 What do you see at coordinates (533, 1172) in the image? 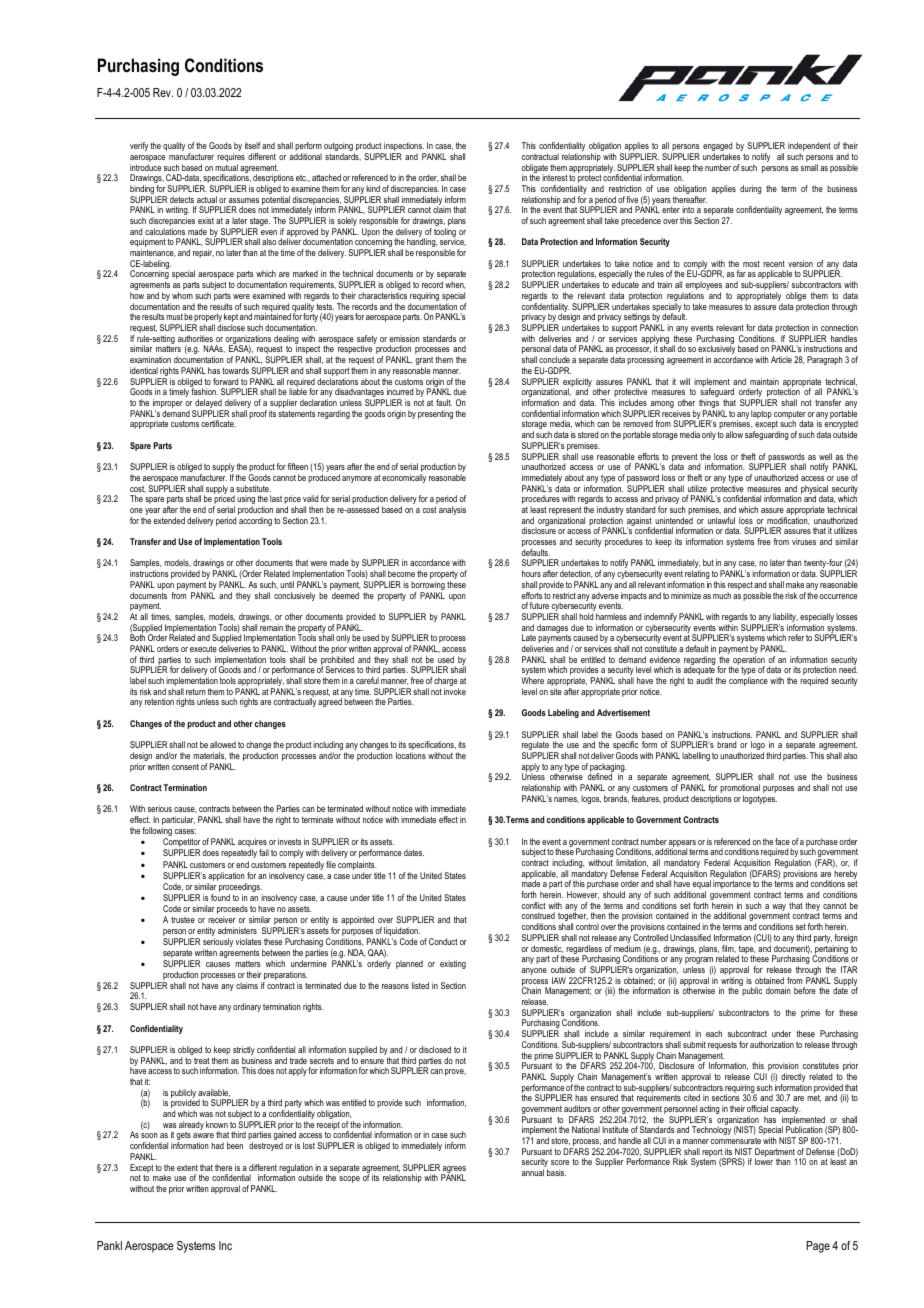
I see `annual` at bounding box center [533, 1172].
